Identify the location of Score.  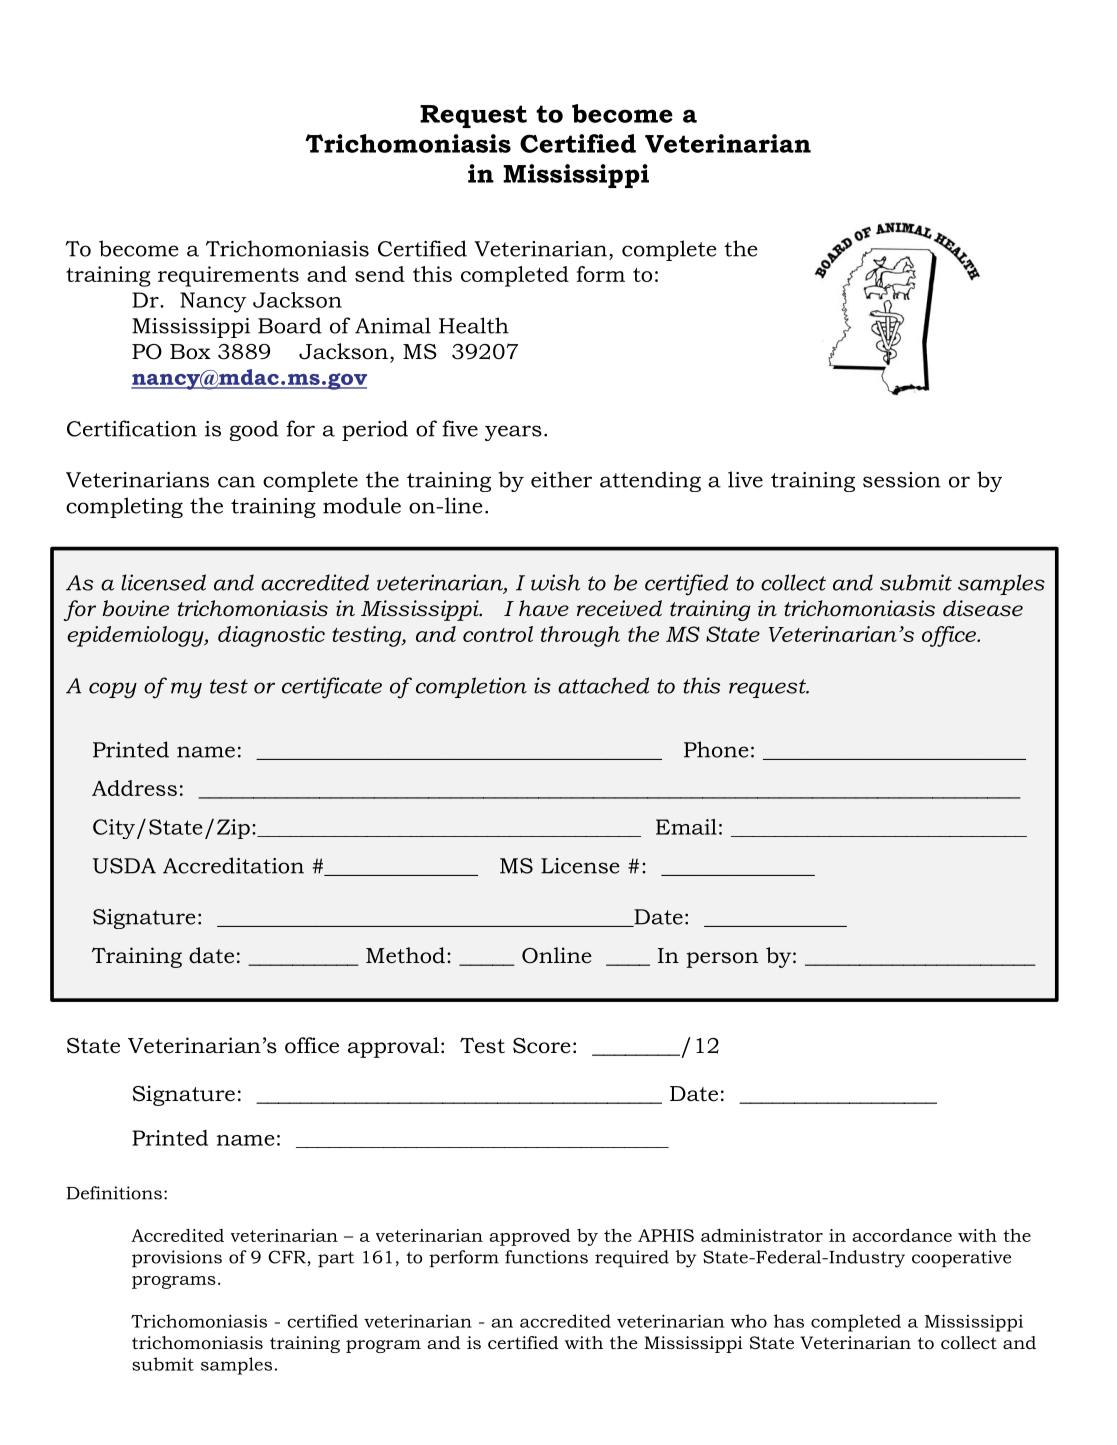
(542, 1046).
